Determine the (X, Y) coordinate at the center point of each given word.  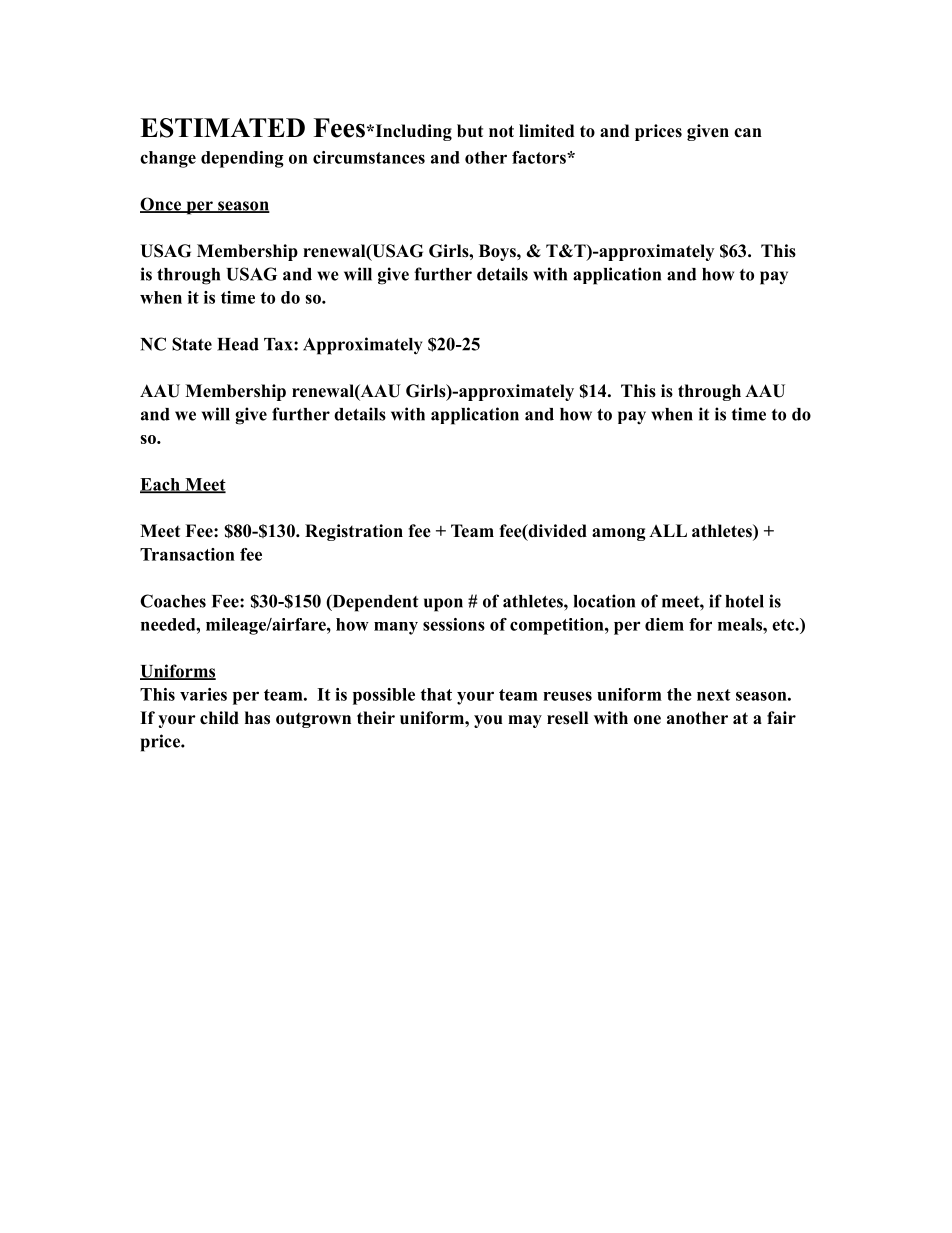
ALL (668, 530)
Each (161, 485)
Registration (354, 532)
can (748, 133)
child (219, 718)
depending (242, 159)
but (470, 131)
